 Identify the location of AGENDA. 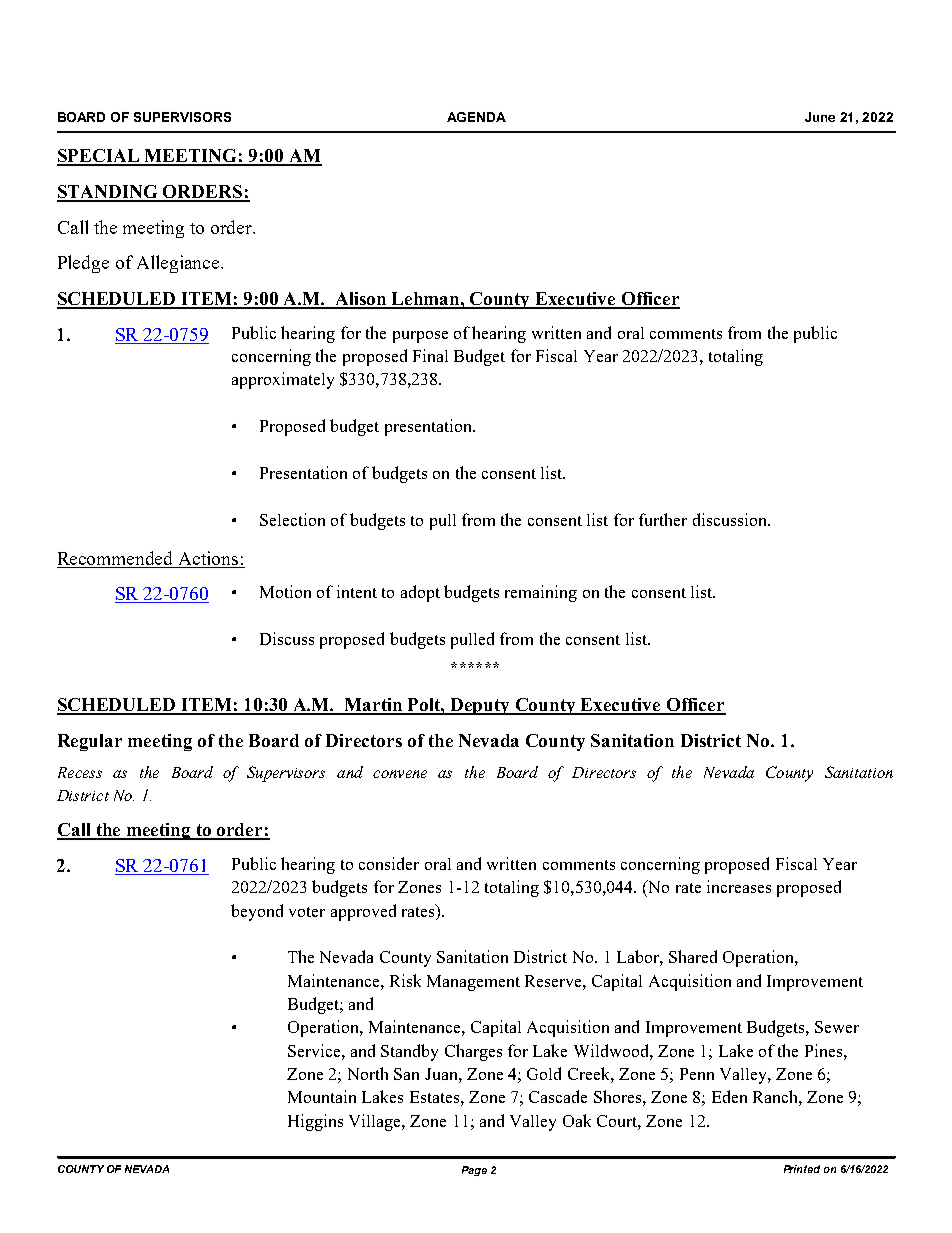
(476, 117).
